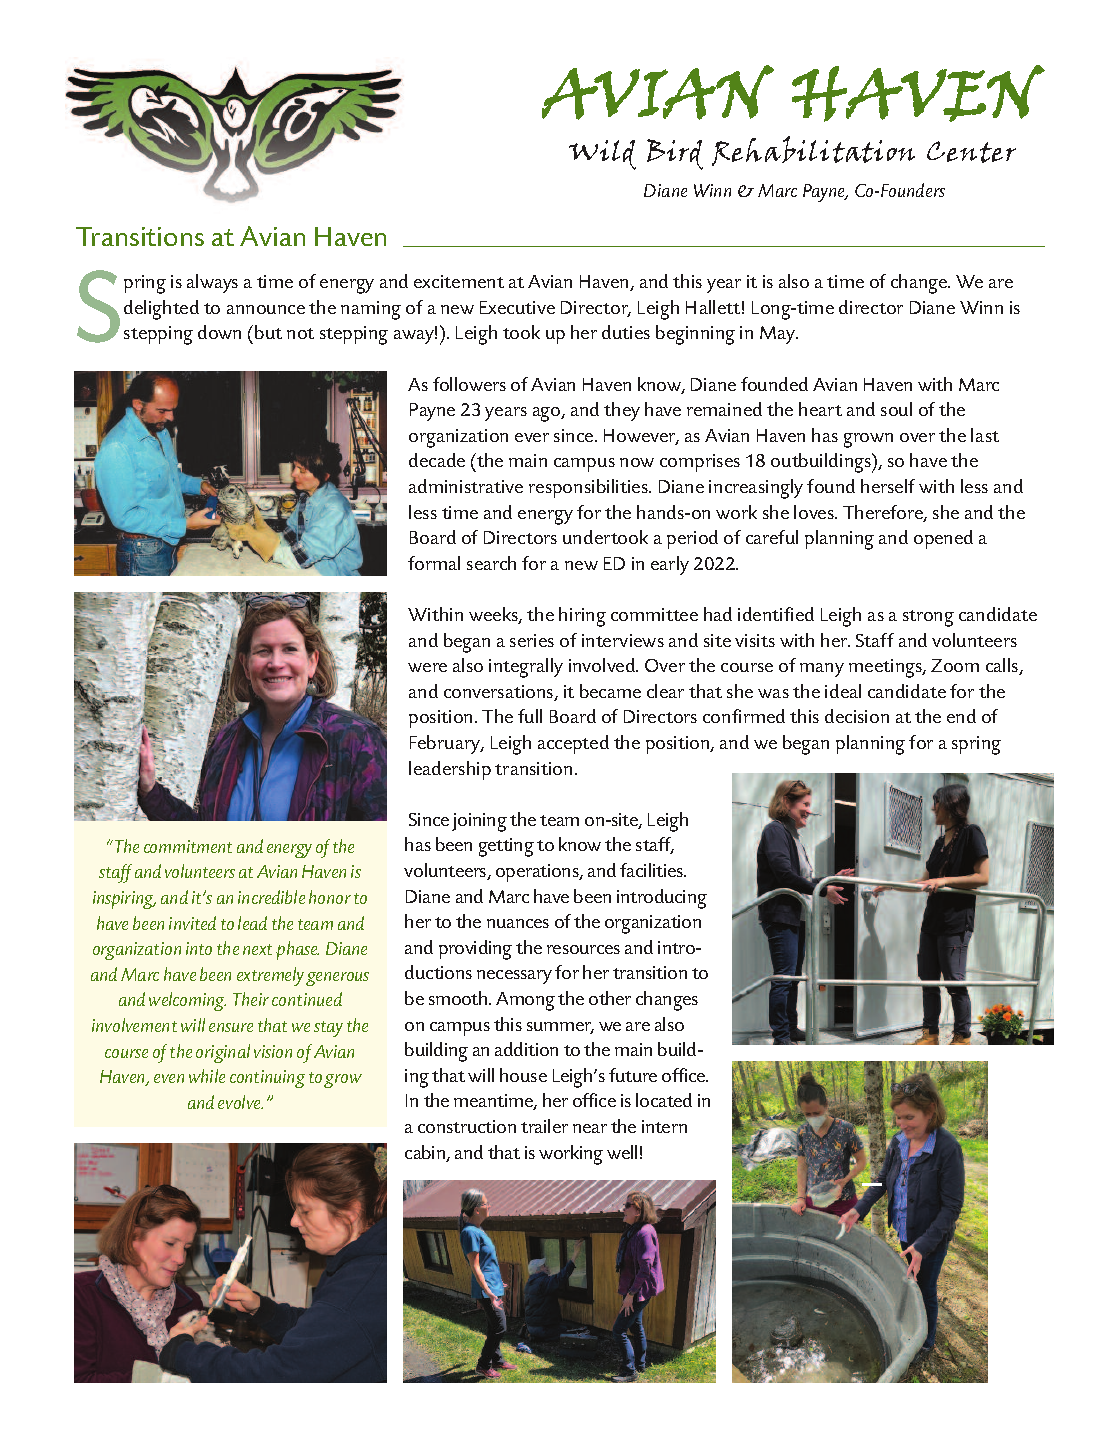  I want to click on always, so click(212, 283).
